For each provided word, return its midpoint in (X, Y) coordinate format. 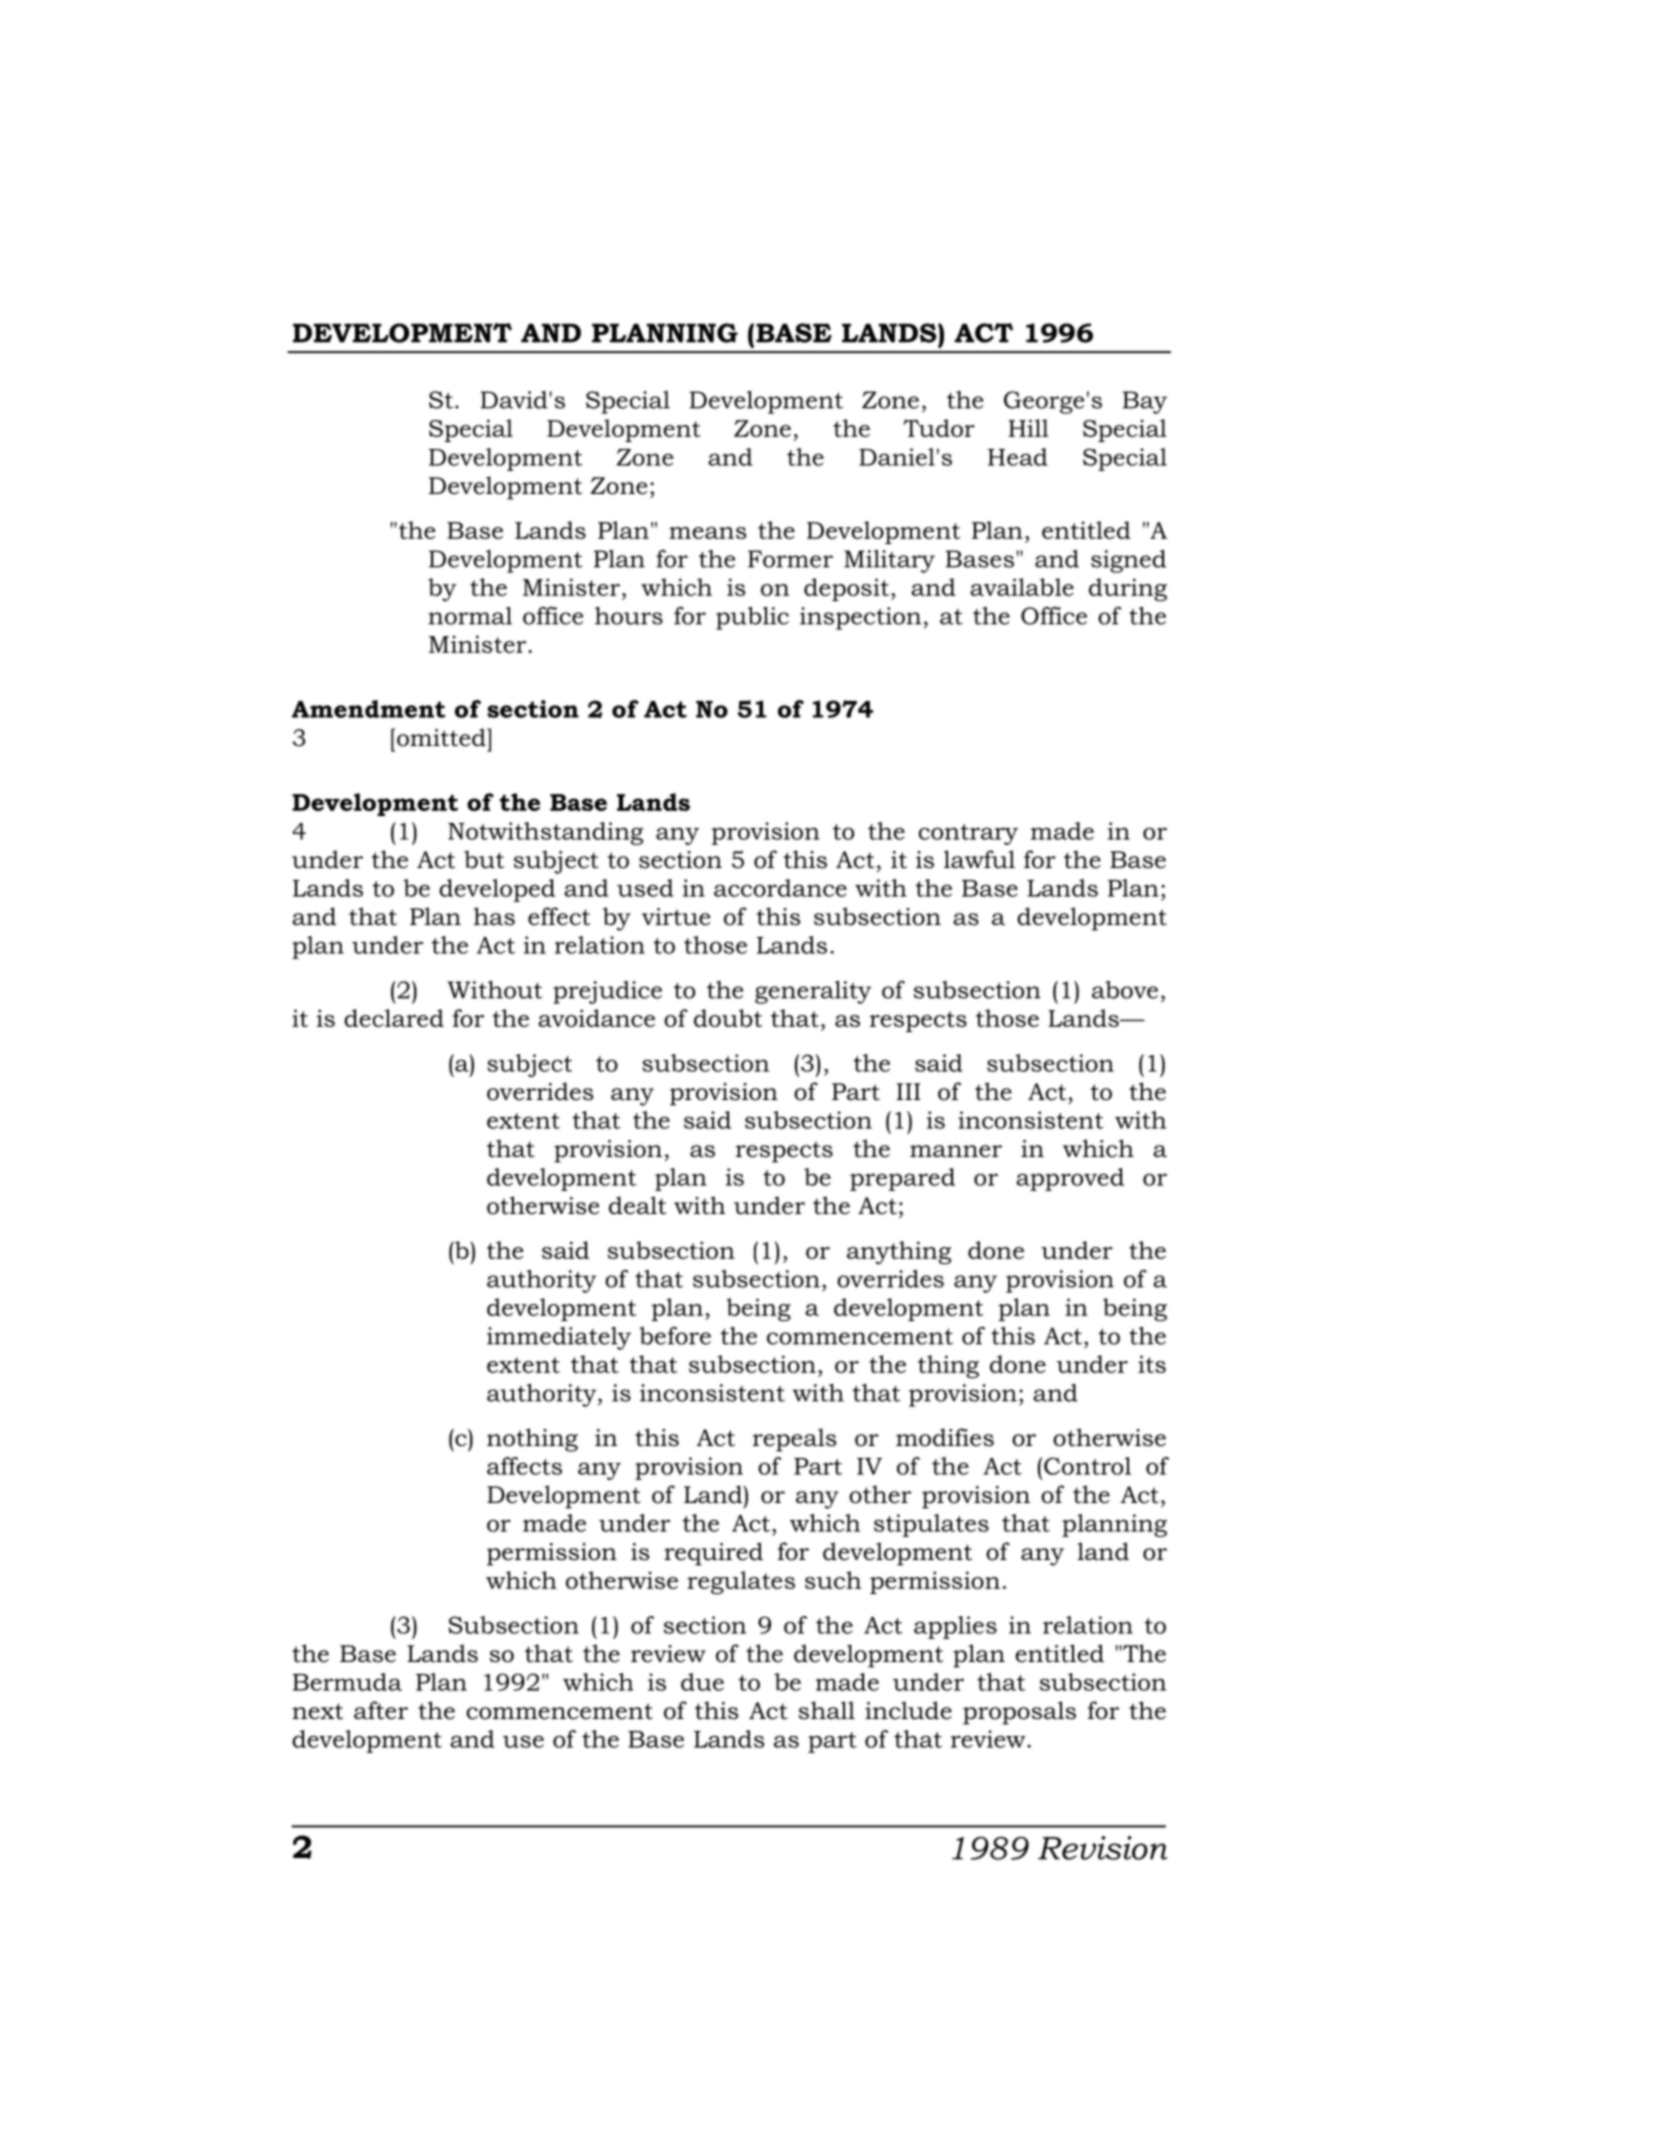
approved (1070, 1179)
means (707, 533)
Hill (1028, 428)
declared (394, 1018)
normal (470, 616)
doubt (728, 1018)
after (381, 1710)
